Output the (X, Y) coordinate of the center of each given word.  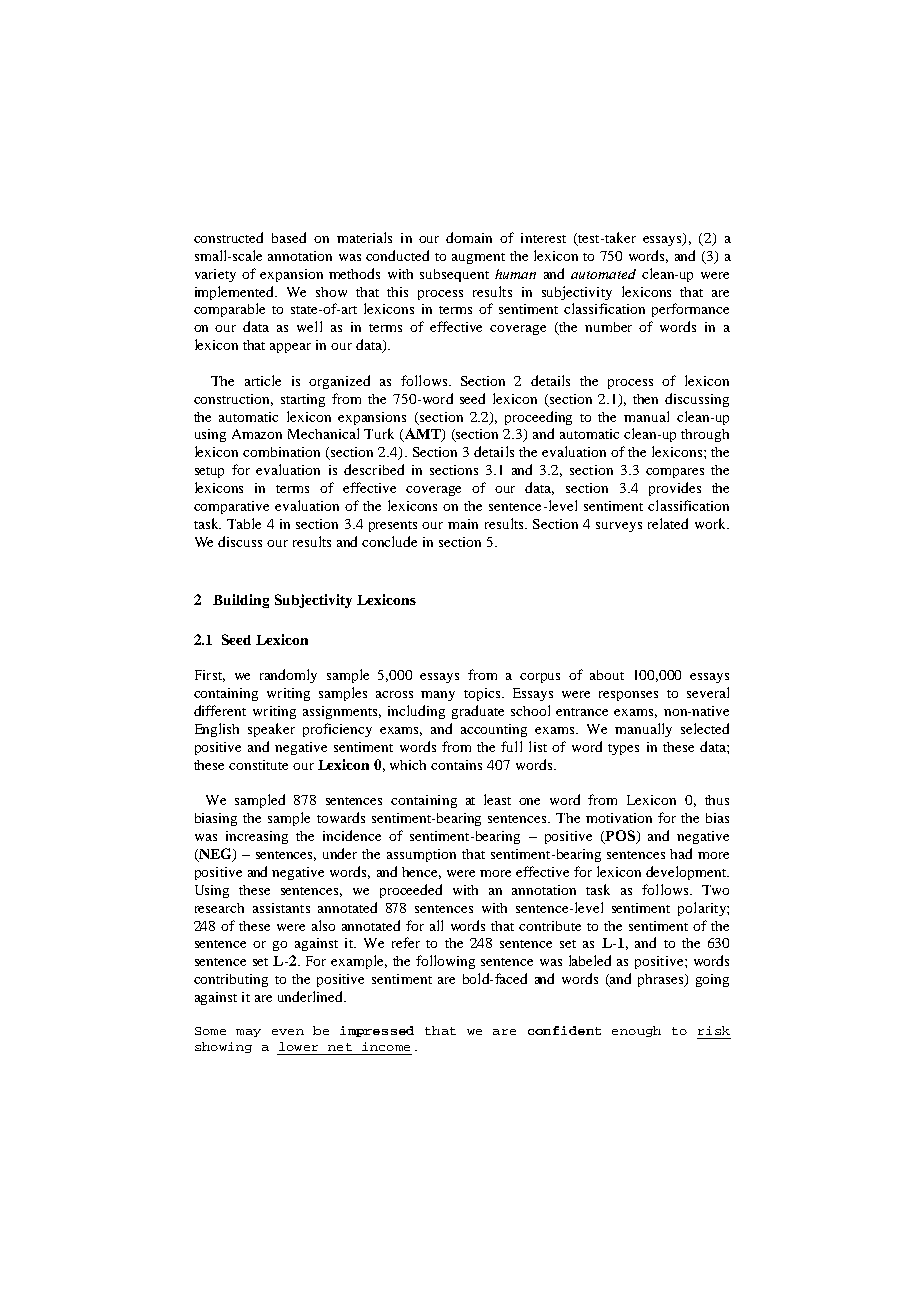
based (289, 237)
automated (603, 274)
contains (456, 765)
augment (478, 258)
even (288, 1032)
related (668, 523)
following (445, 962)
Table (244, 523)
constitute (258, 765)
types (623, 749)
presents (393, 526)
